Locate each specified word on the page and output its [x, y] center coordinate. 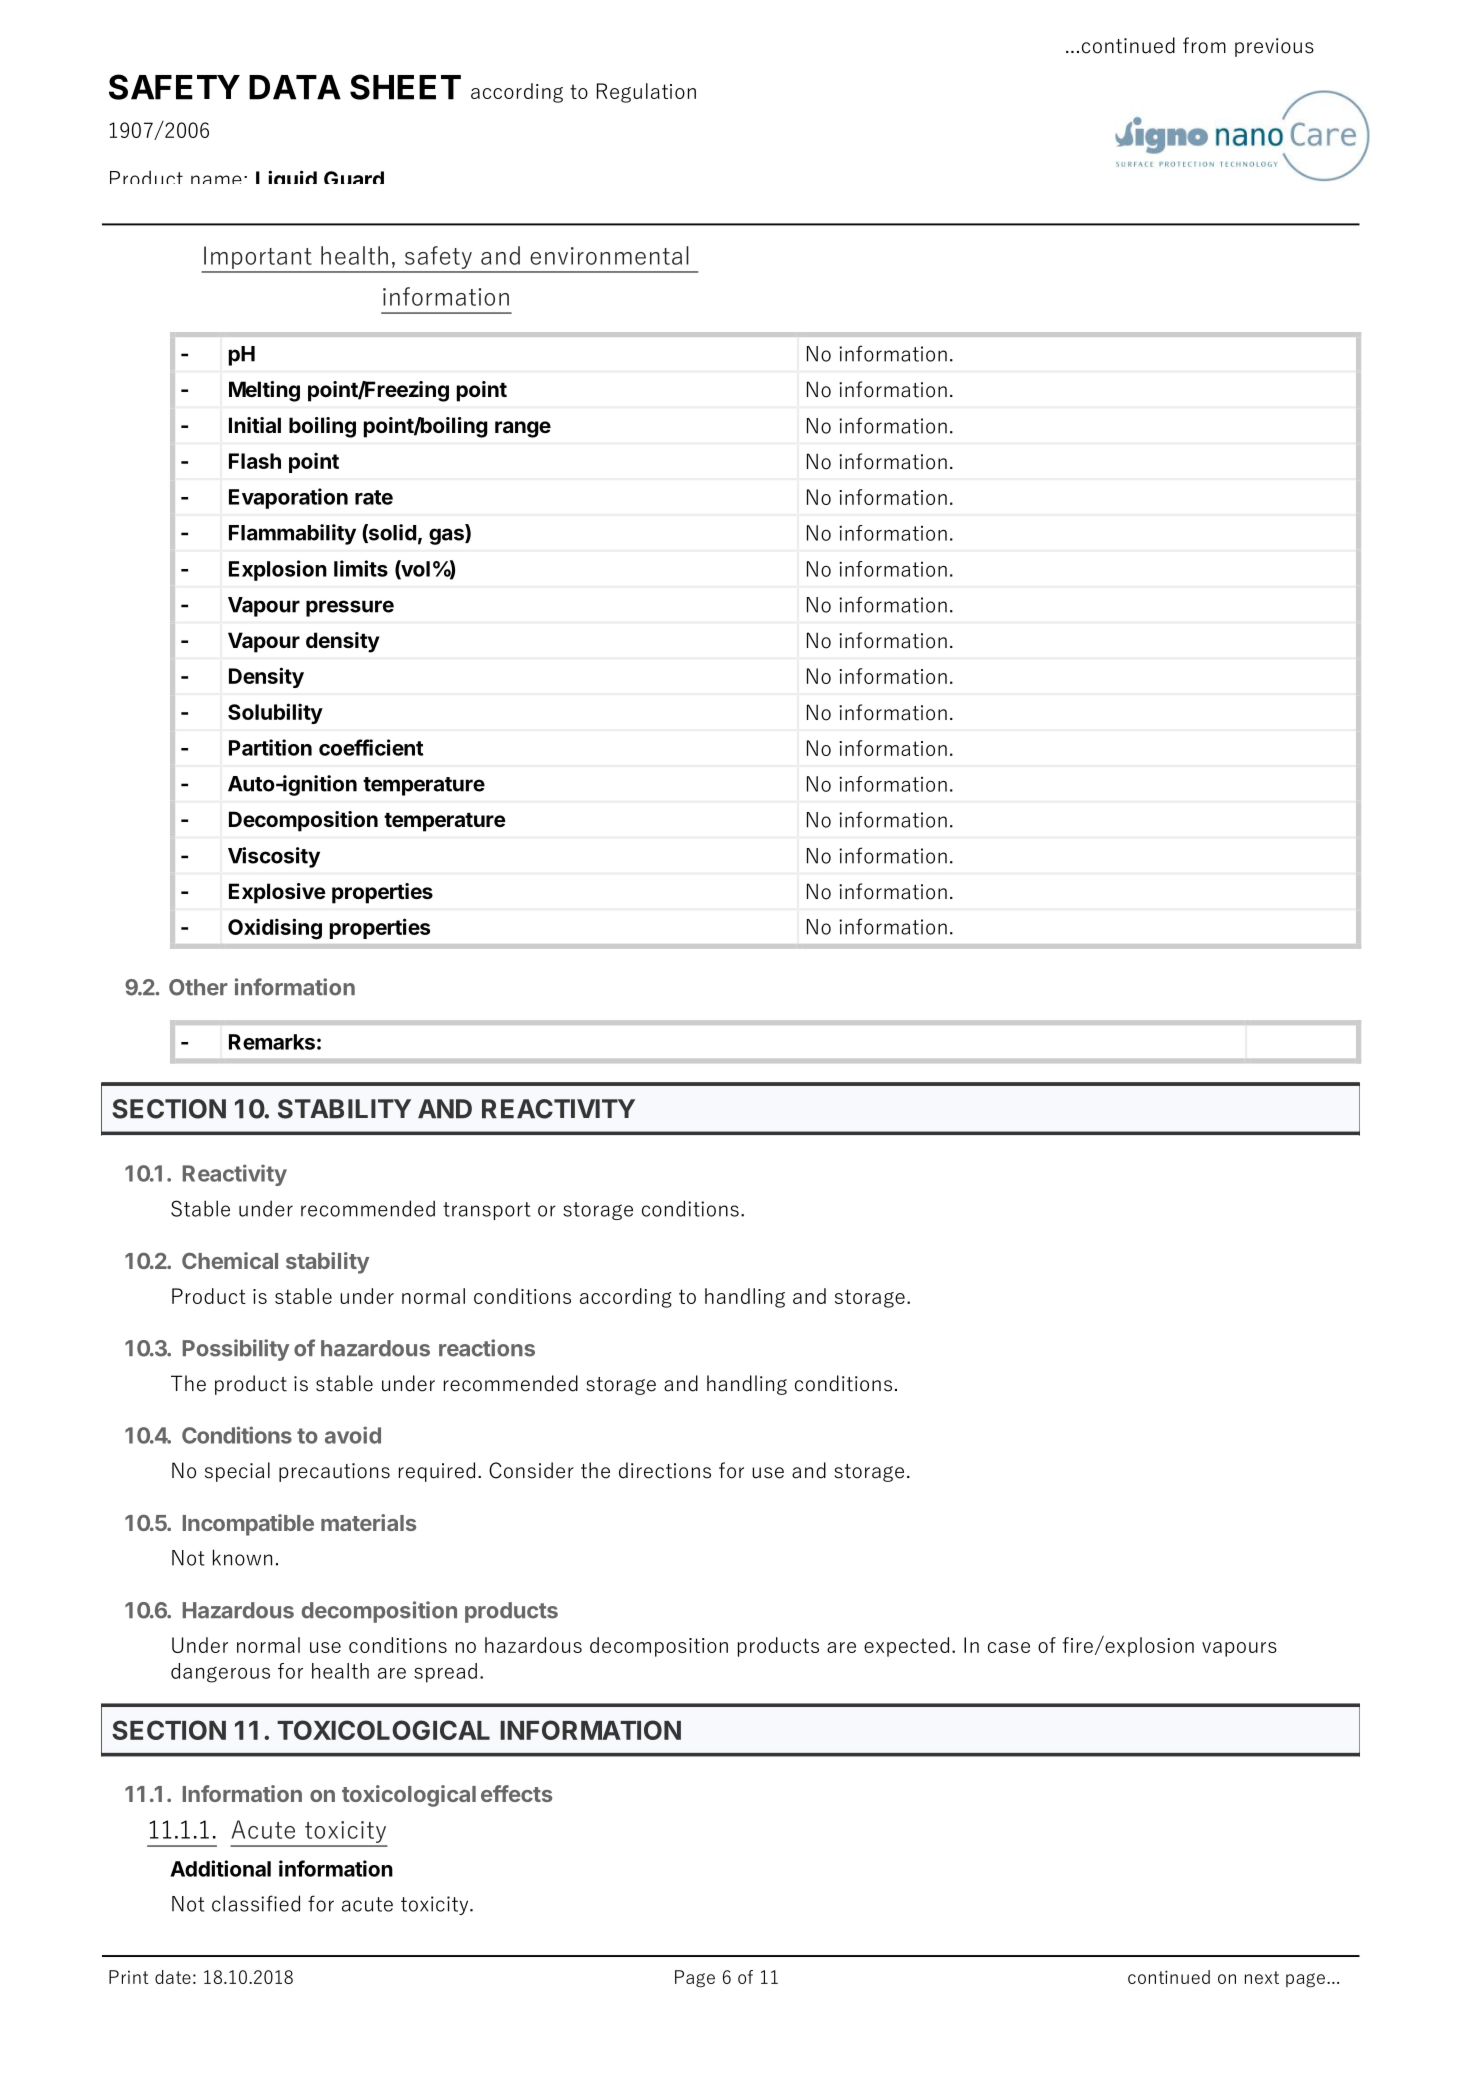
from [1204, 45]
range [523, 429]
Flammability [292, 534]
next [1262, 1977]
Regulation [646, 93]
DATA [295, 87]
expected [906, 1647]
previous [1274, 47]
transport [487, 1211]
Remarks [272, 1042]
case [1009, 1647]
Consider [531, 1470]
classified [256, 1903]
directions [665, 1470]
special [237, 1472]
